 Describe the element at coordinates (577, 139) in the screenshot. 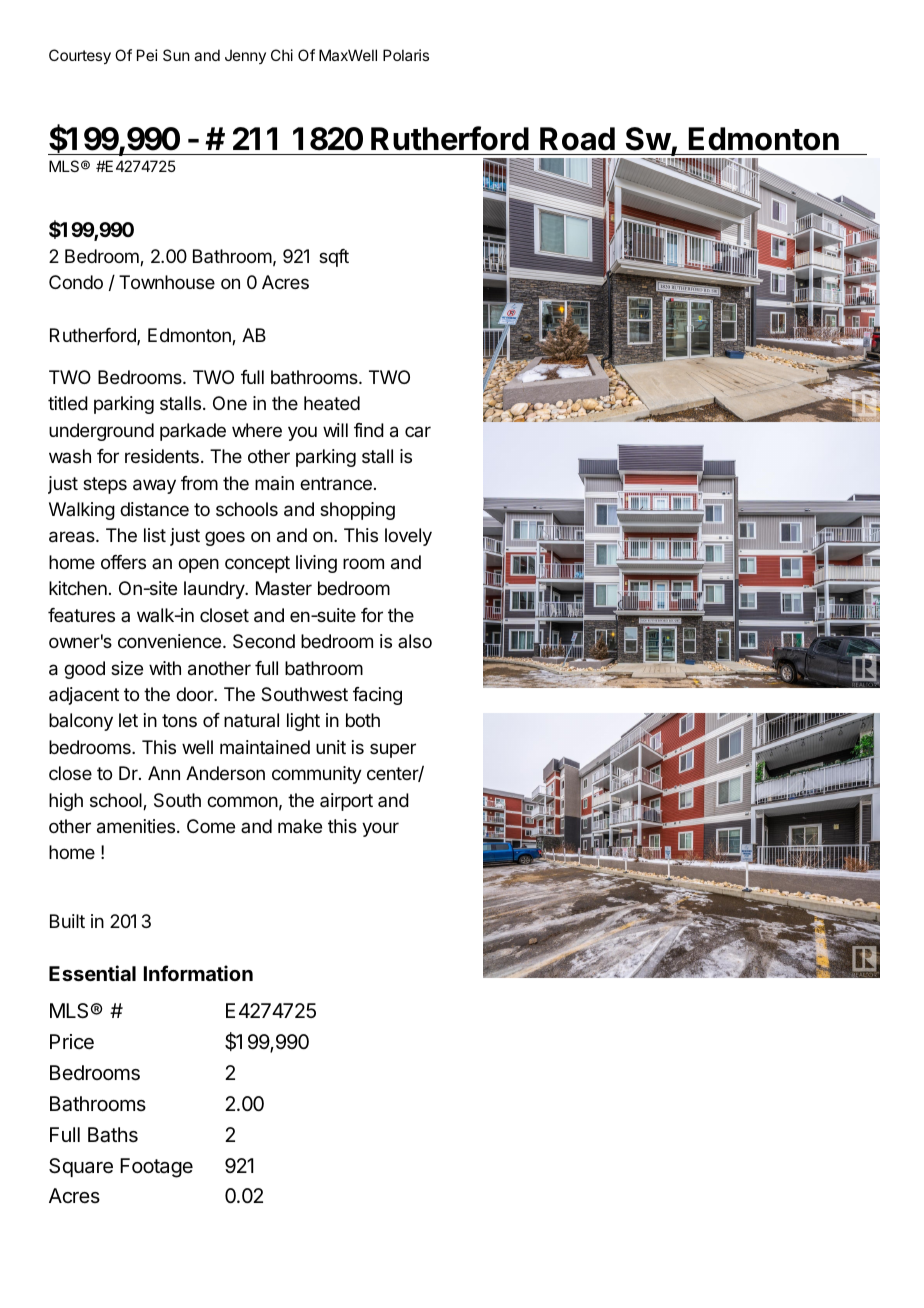

I see `Road` at that location.
